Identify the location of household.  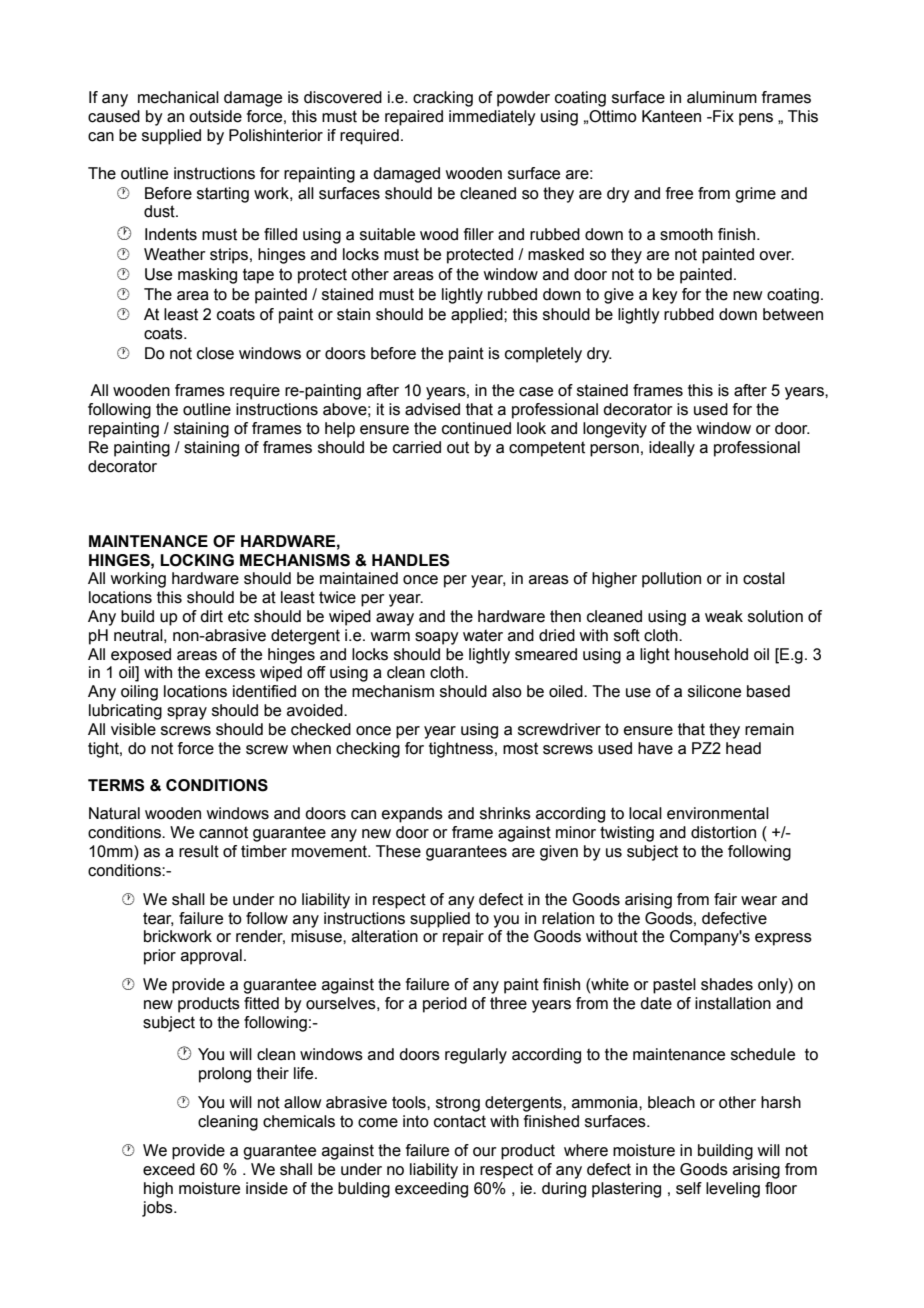
(711, 654).
